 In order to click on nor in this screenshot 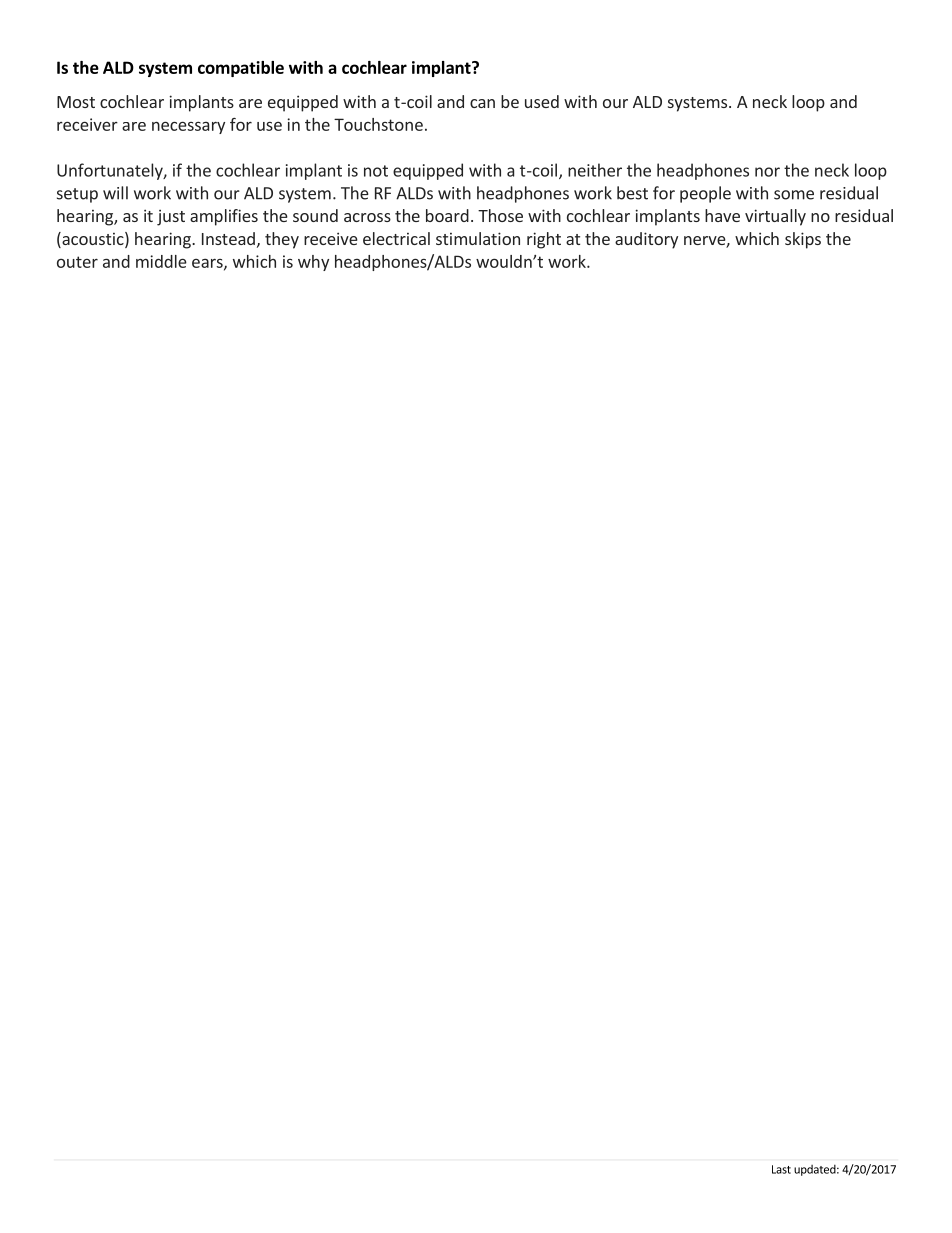, I will do `click(767, 172)`.
